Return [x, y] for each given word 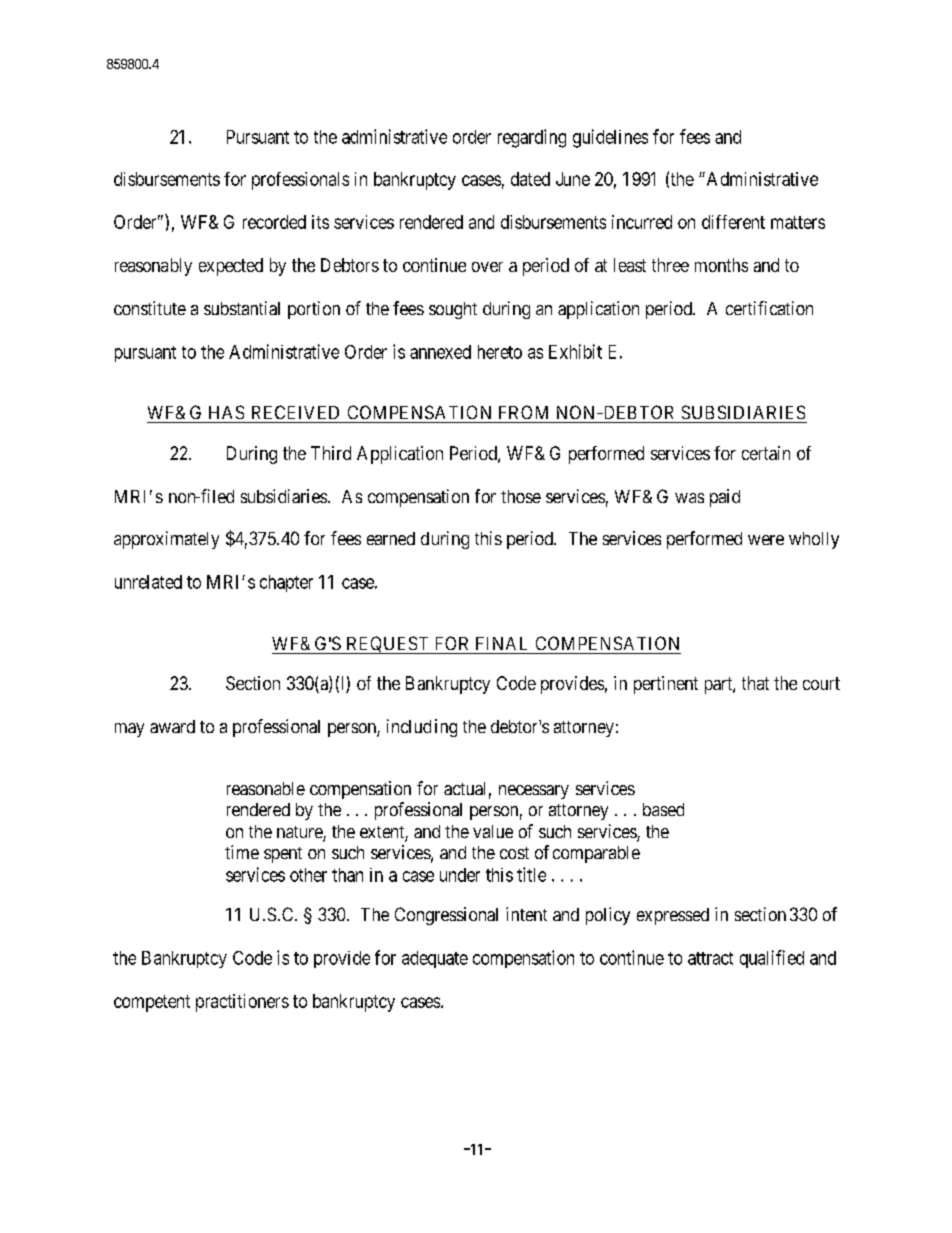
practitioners [242, 1003]
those [521, 496]
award [172, 726]
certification [769, 308]
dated [530, 179]
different [733, 222]
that [755, 683]
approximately [166, 540]
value [493, 831]
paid [725, 498]
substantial [242, 308]
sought [453, 310]
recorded [274, 222]
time [242, 852]
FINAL [501, 643]
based [663, 809]
